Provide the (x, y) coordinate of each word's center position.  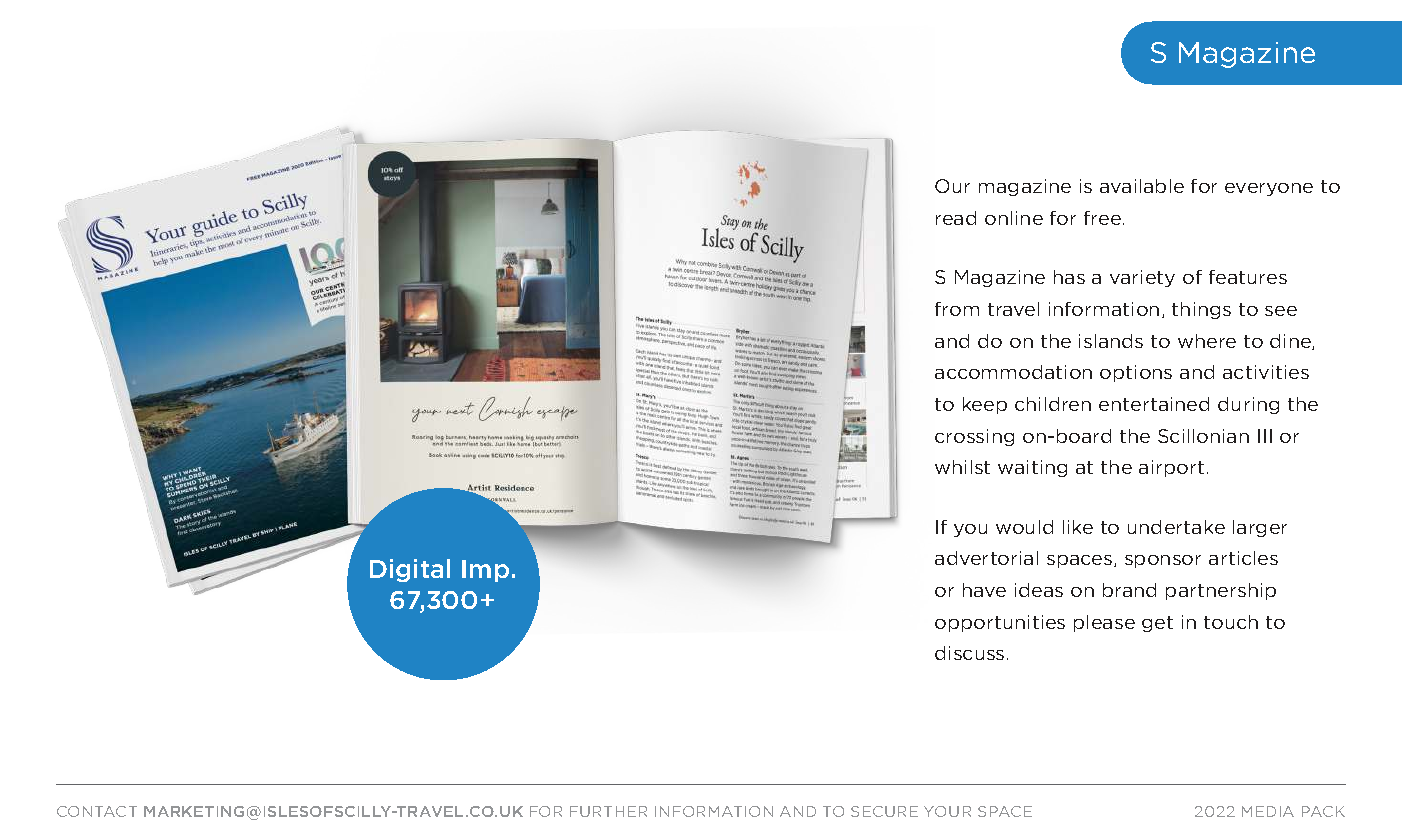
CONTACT (97, 811)
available (1142, 186)
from (957, 309)
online (1014, 218)
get (1157, 624)
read (956, 218)
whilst (962, 467)
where (1207, 341)
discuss (969, 653)
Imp (485, 571)
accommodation (1013, 372)
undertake (1176, 527)
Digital (410, 570)
